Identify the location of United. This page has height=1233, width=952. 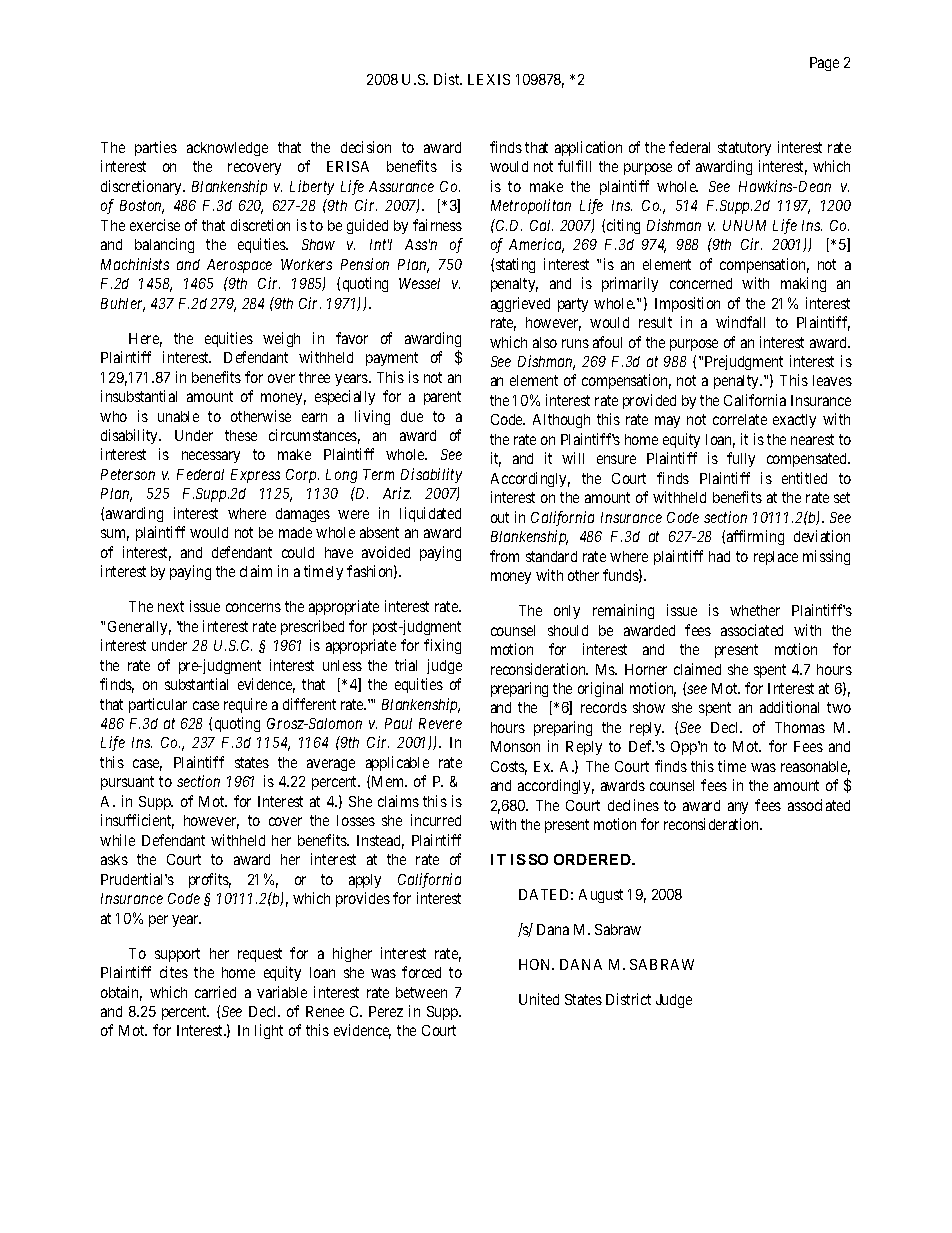
(539, 999).
